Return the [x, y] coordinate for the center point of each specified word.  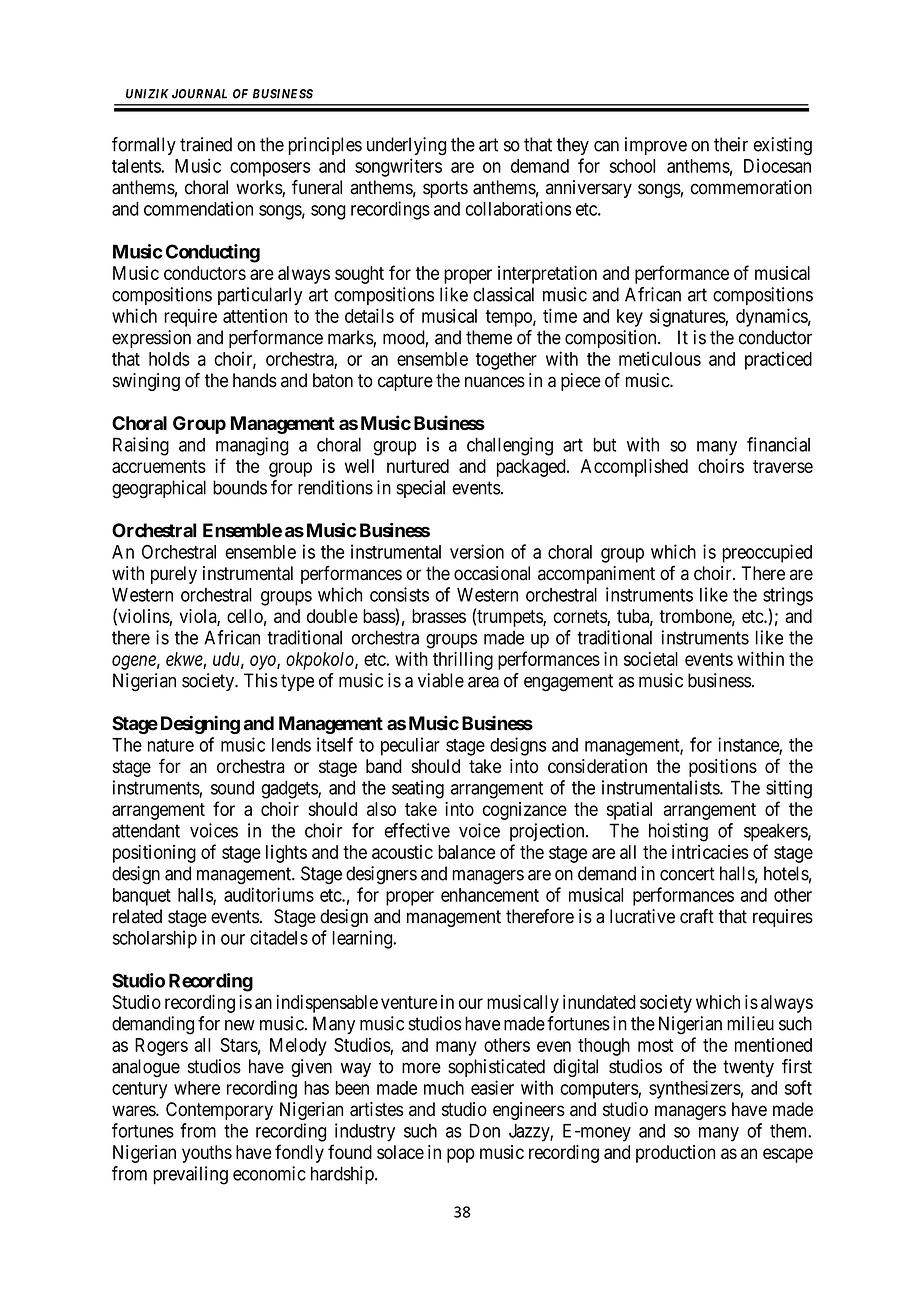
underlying [406, 146]
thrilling [463, 660]
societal [651, 659]
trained [206, 144]
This [261, 680]
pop [461, 1155]
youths [207, 1154]
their [731, 144]
